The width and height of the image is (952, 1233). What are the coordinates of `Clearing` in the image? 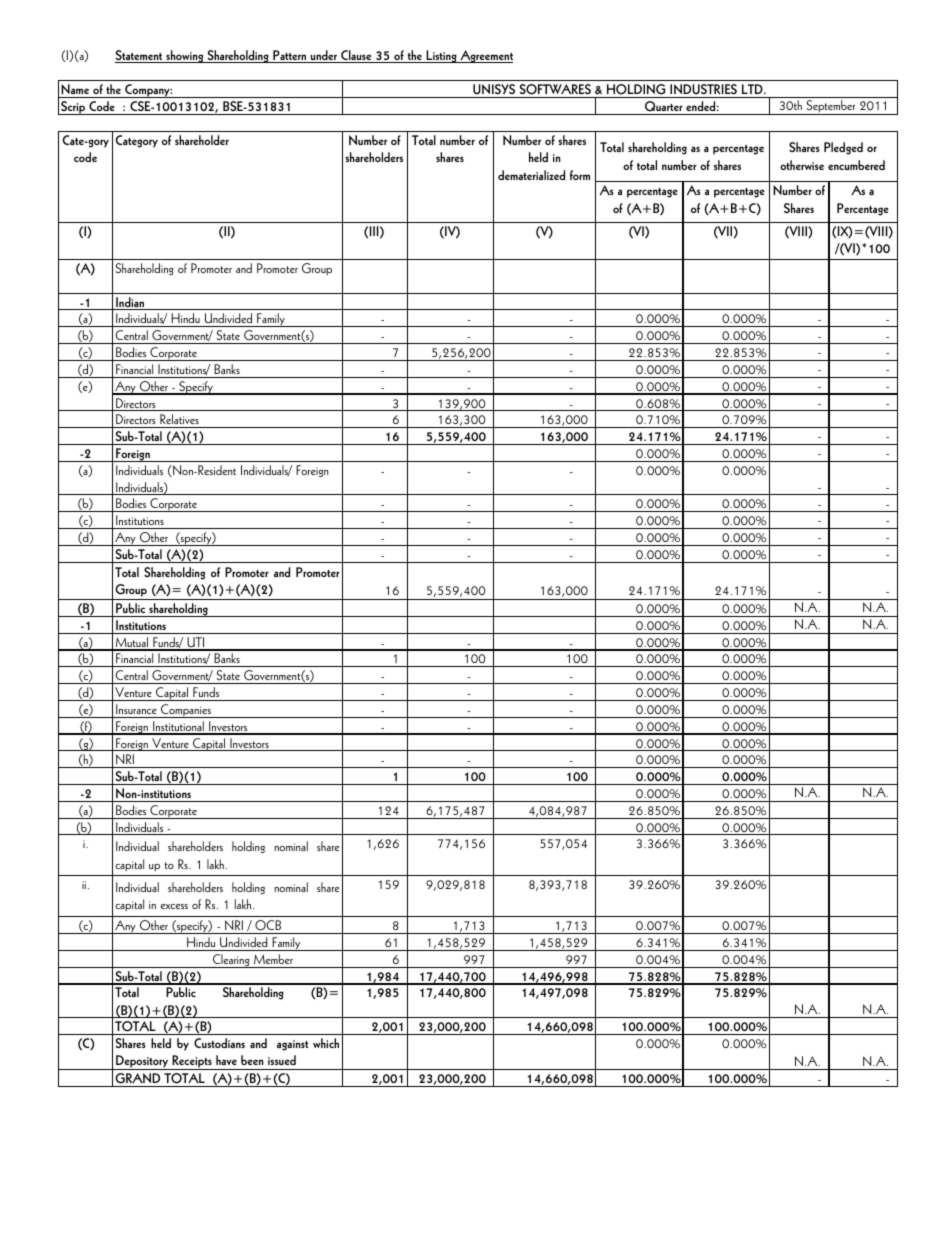 It's located at (231, 961).
